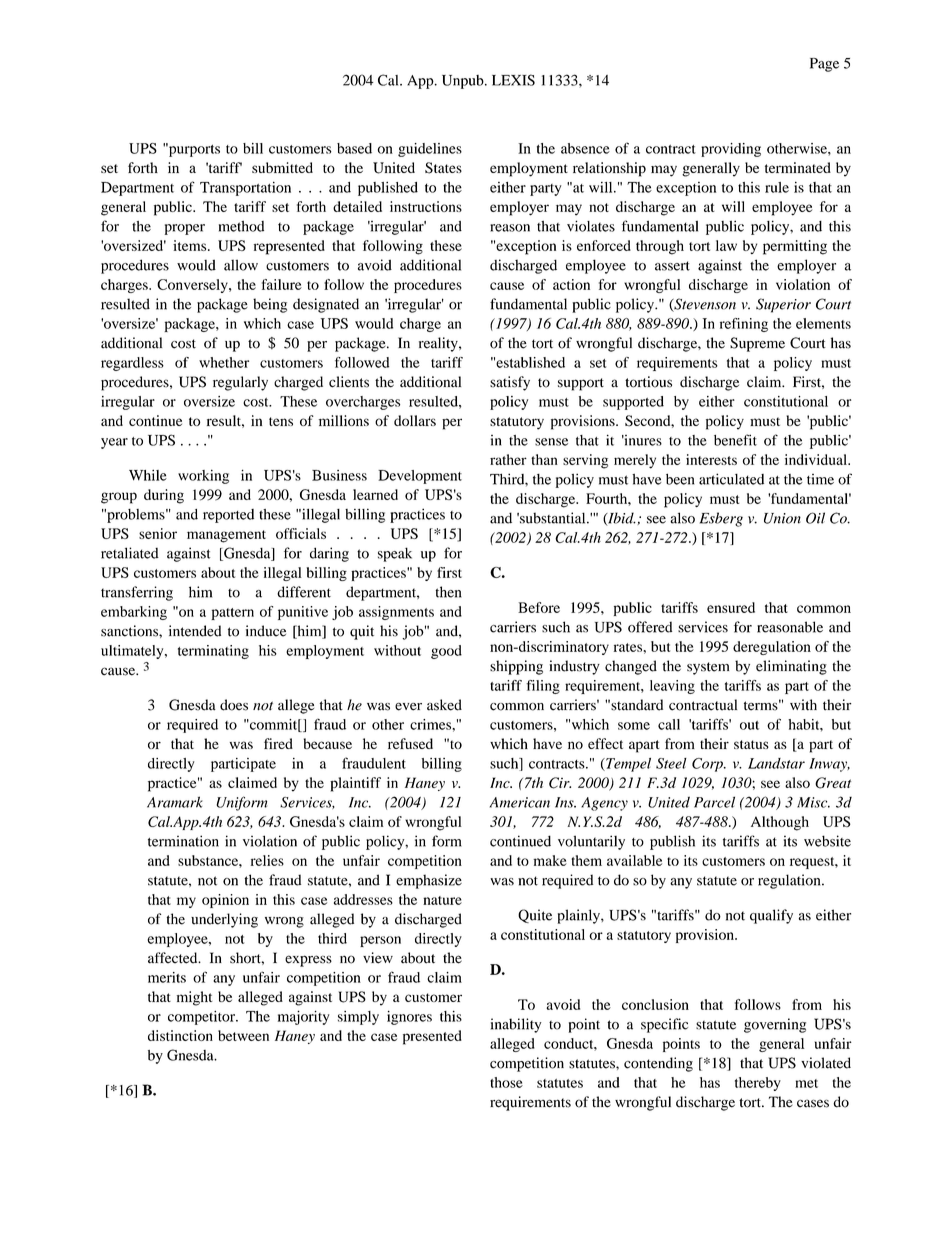  Describe the element at coordinates (506, 1082) in the screenshot. I see `those` at that location.
